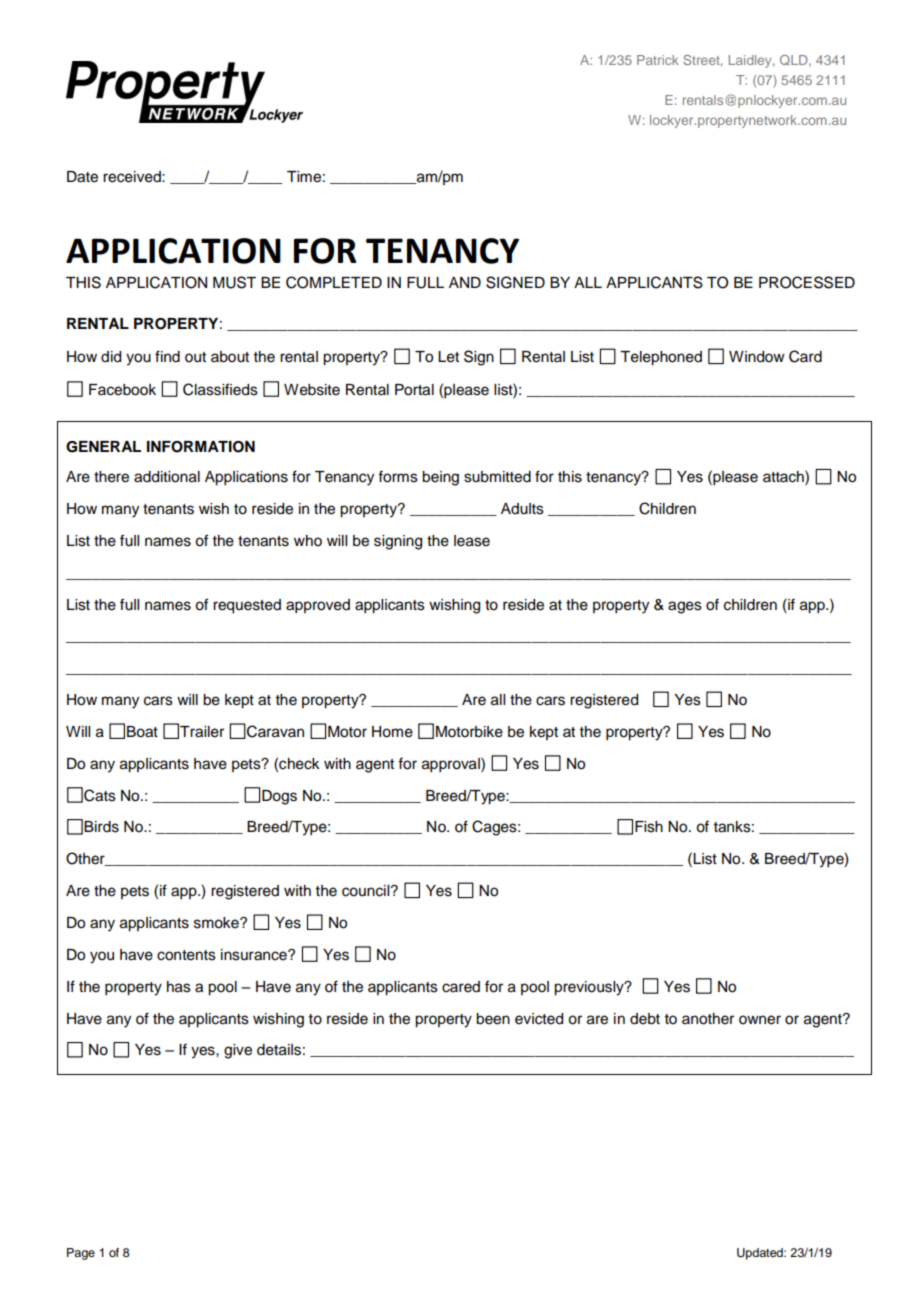 This screenshot has height=1307, width=924. Describe the element at coordinates (186, 955) in the screenshot. I see `contents` at that location.
